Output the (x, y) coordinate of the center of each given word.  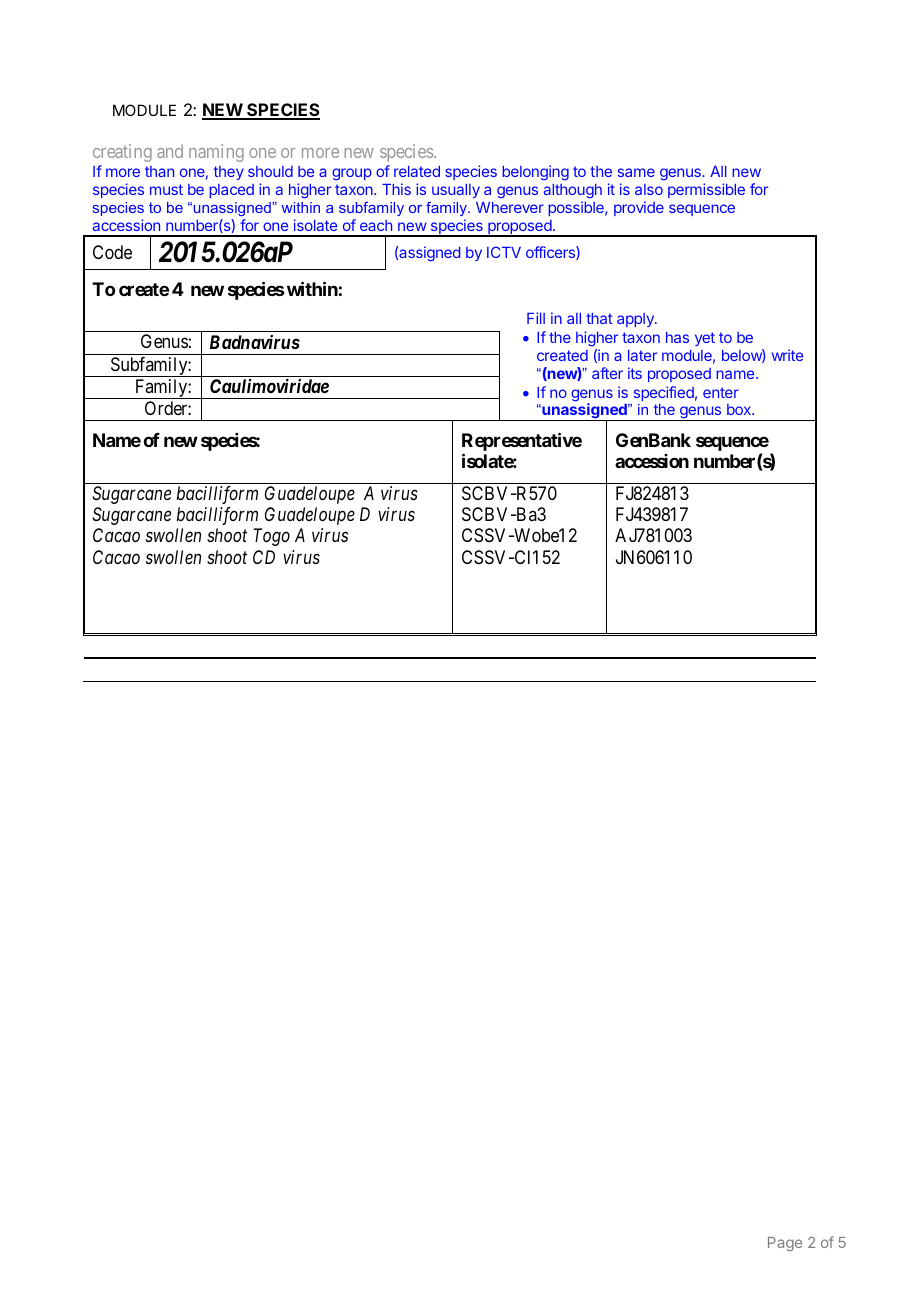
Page (785, 1244)
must (166, 189)
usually (456, 191)
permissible (706, 190)
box (740, 409)
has (677, 337)
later (642, 355)
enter (721, 392)
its (635, 373)
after (607, 373)
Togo (271, 537)
